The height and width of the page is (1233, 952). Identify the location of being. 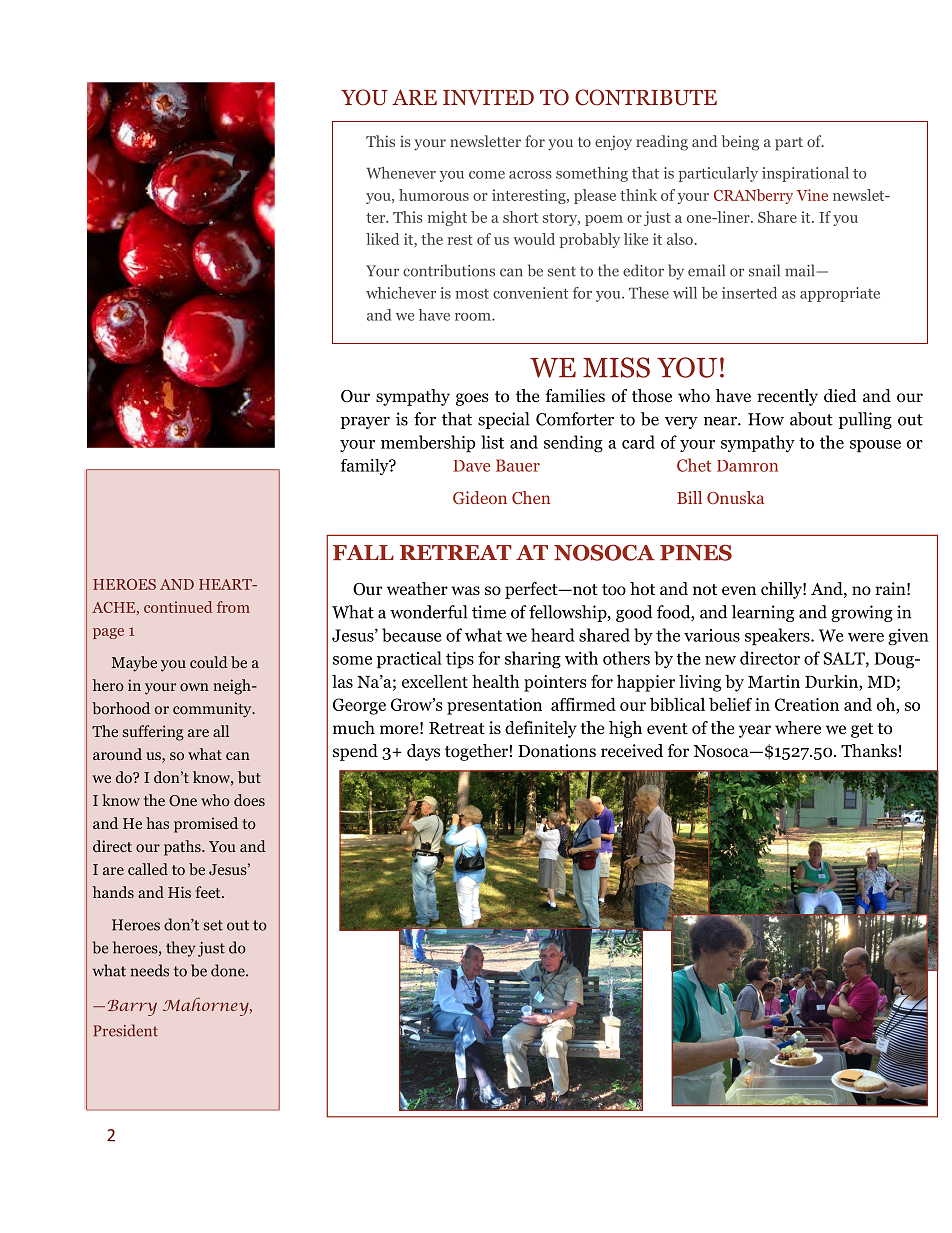
(740, 143).
